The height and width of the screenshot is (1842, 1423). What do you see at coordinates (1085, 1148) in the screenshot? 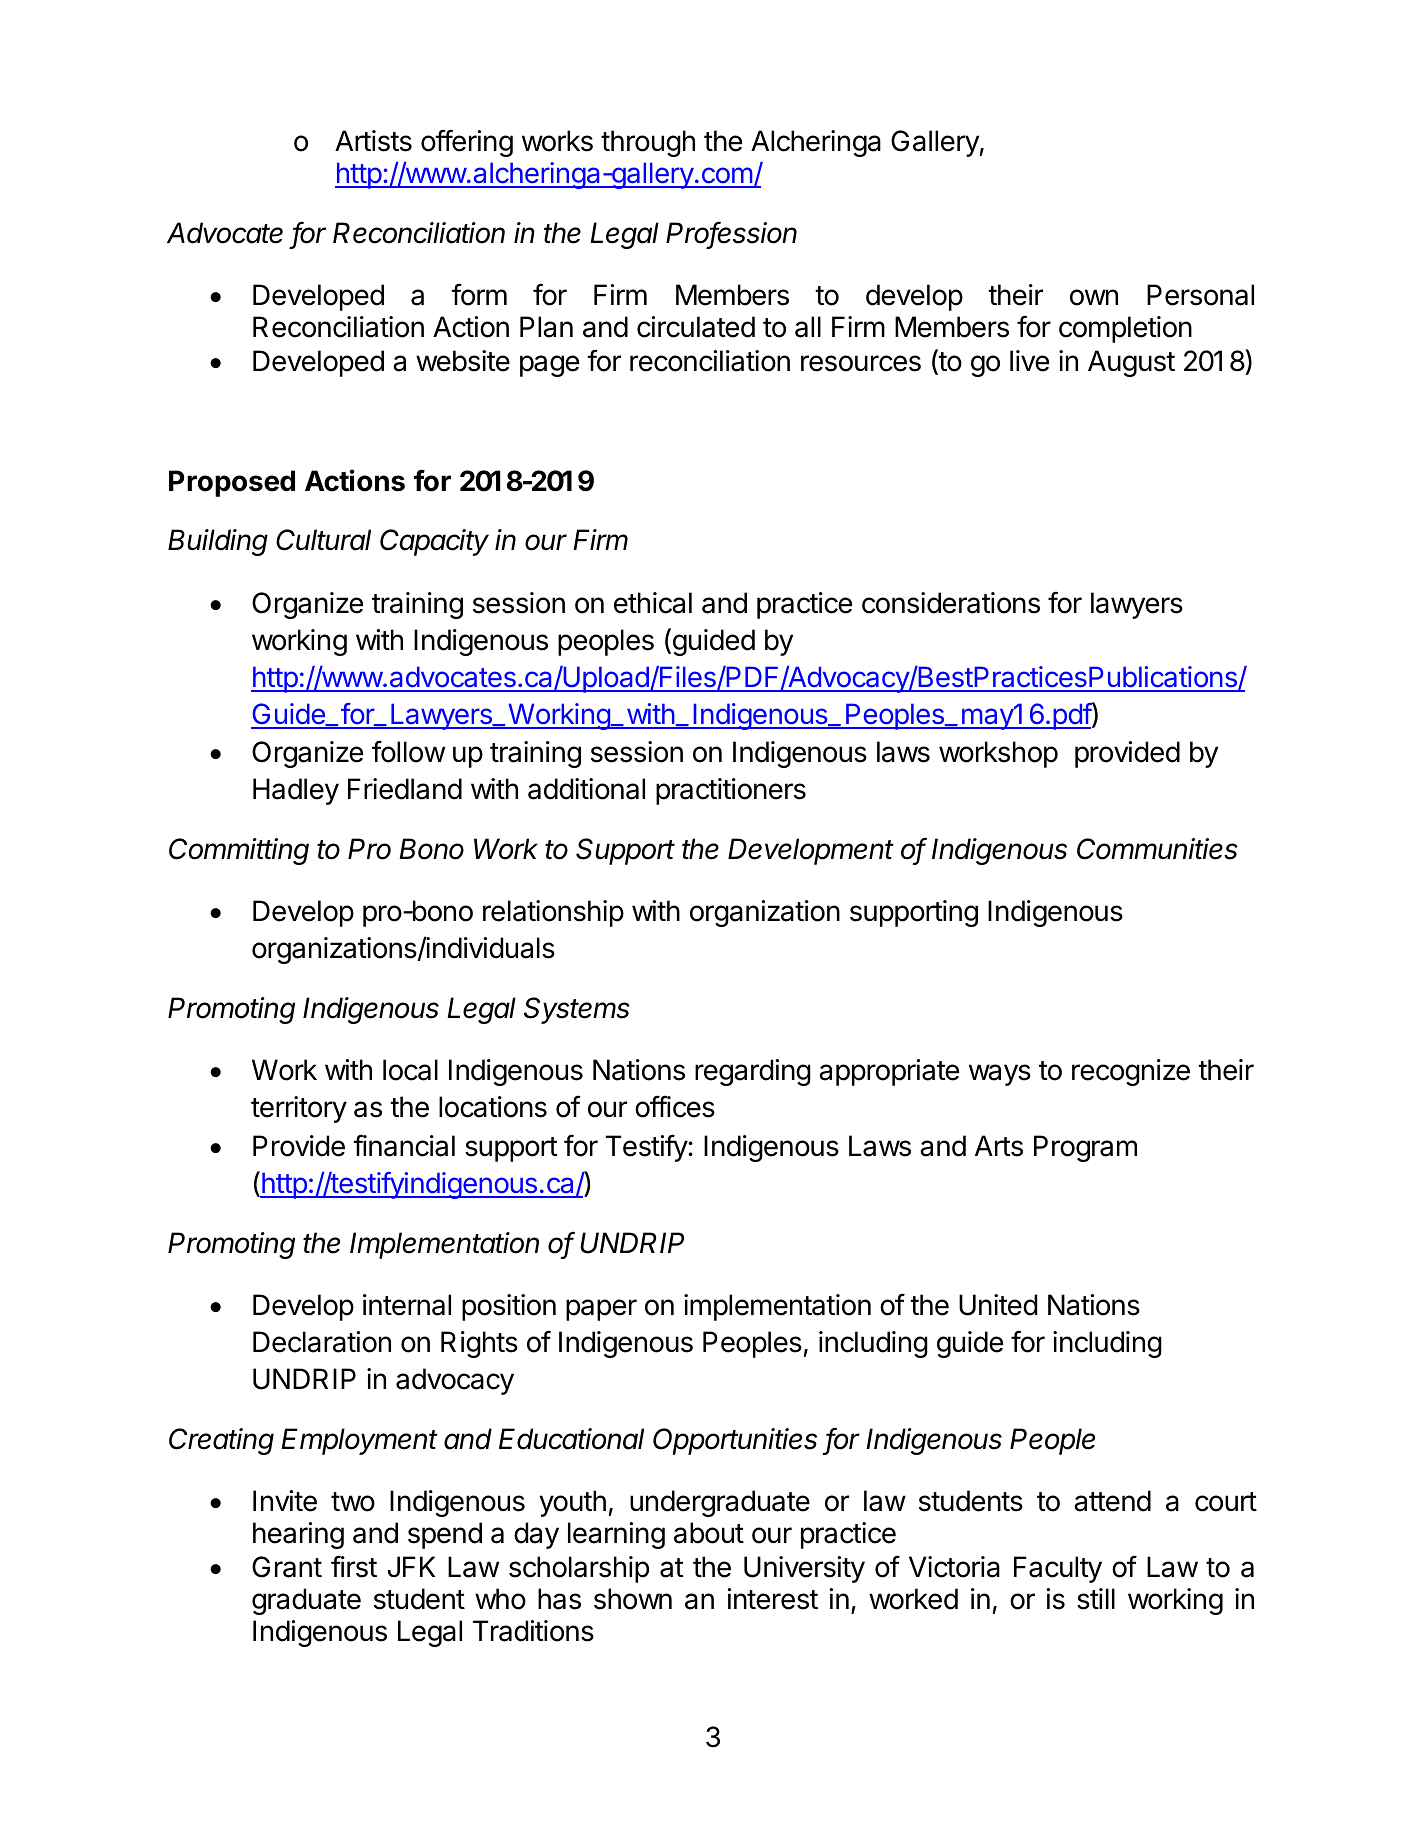
I see `Program` at bounding box center [1085, 1148].
